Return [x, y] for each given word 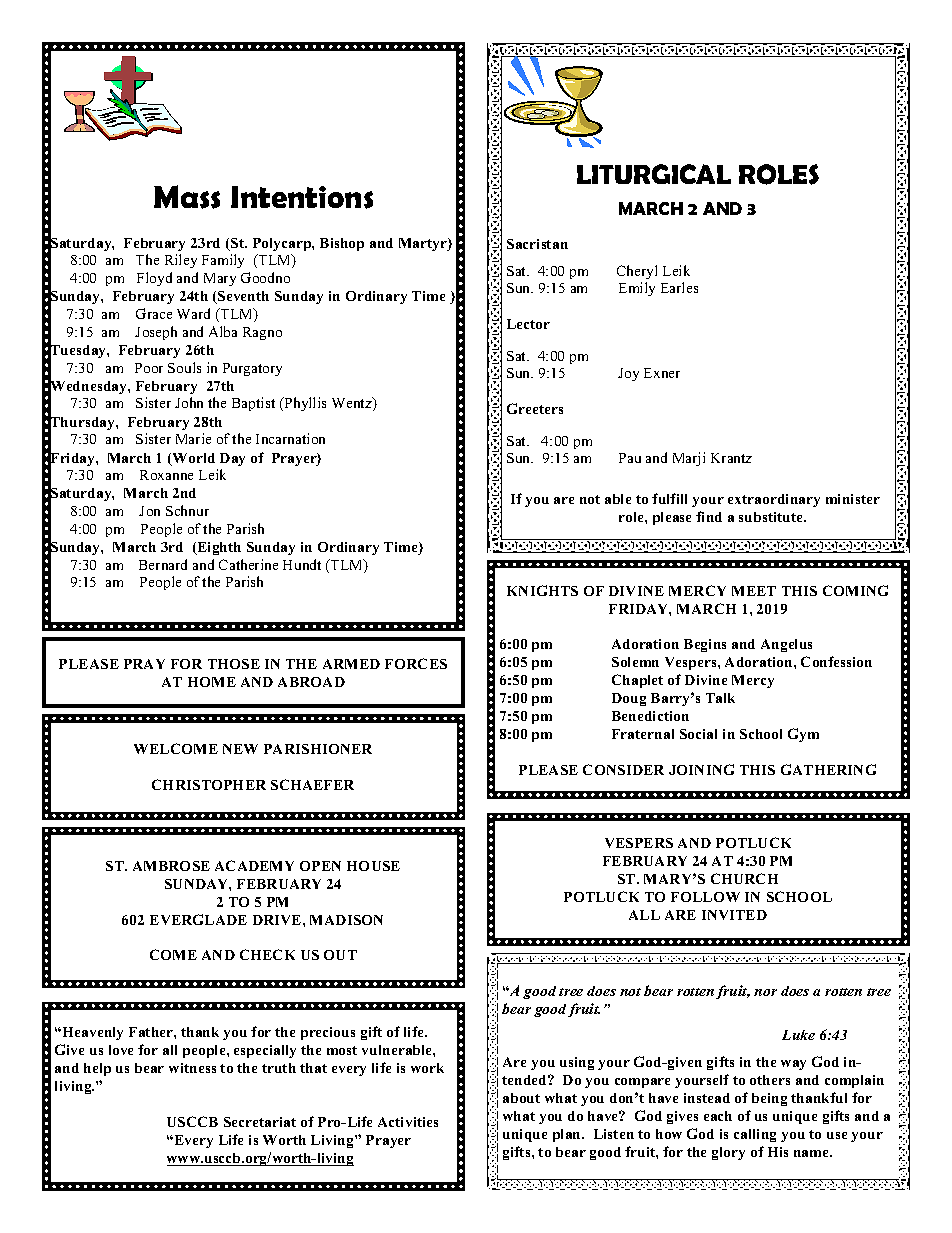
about [521, 1098]
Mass [187, 197]
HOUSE [373, 866]
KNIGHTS [542, 590]
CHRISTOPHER [209, 784]
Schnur [187, 510]
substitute [772, 517]
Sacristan [537, 244]
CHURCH [744, 878]
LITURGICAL [654, 174]
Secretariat [260, 1122]
